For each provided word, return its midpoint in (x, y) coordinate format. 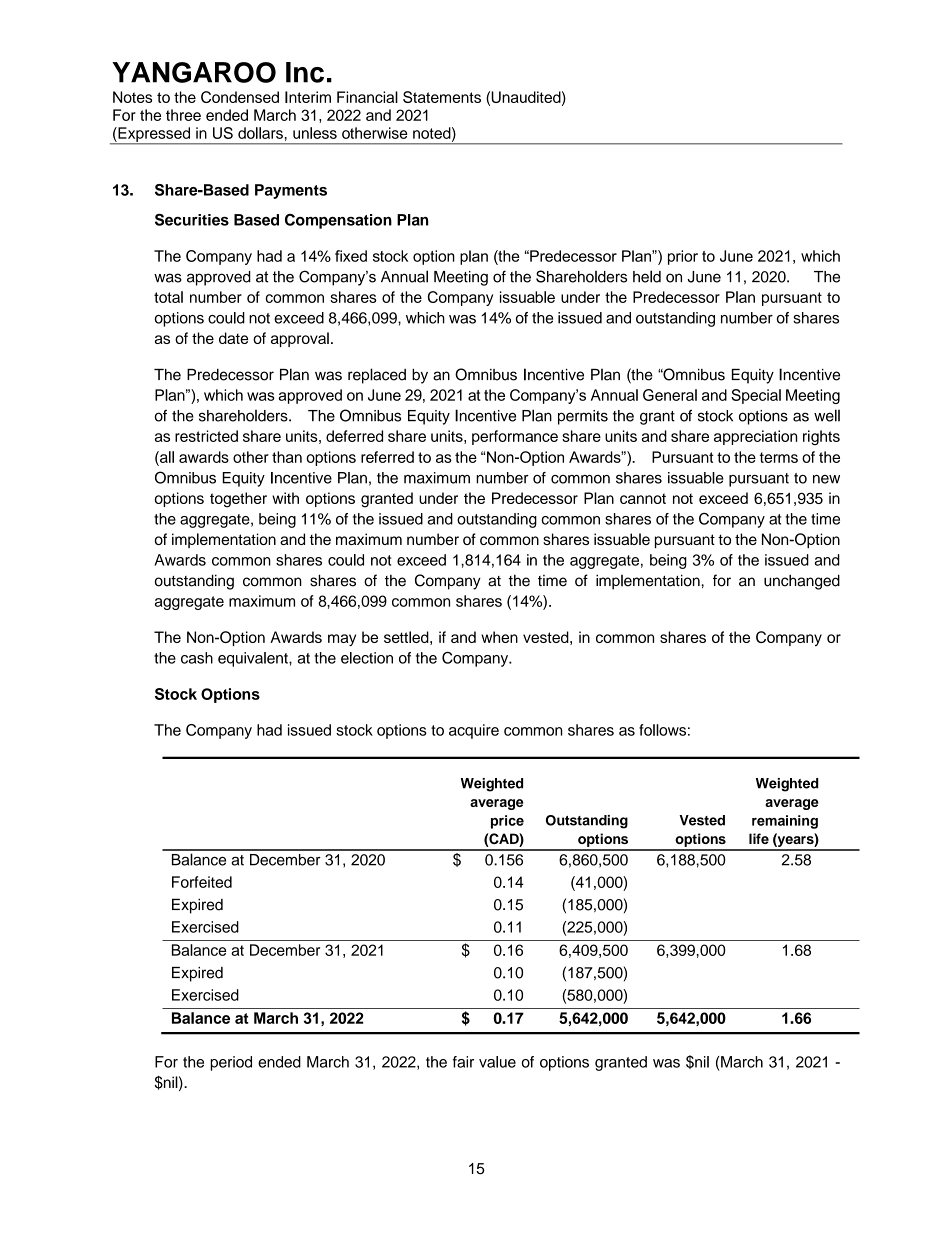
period (231, 1063)
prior (683, 257)
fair (463, 1062)
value (497, 1062)
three (183, 115)
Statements (442, 97)
